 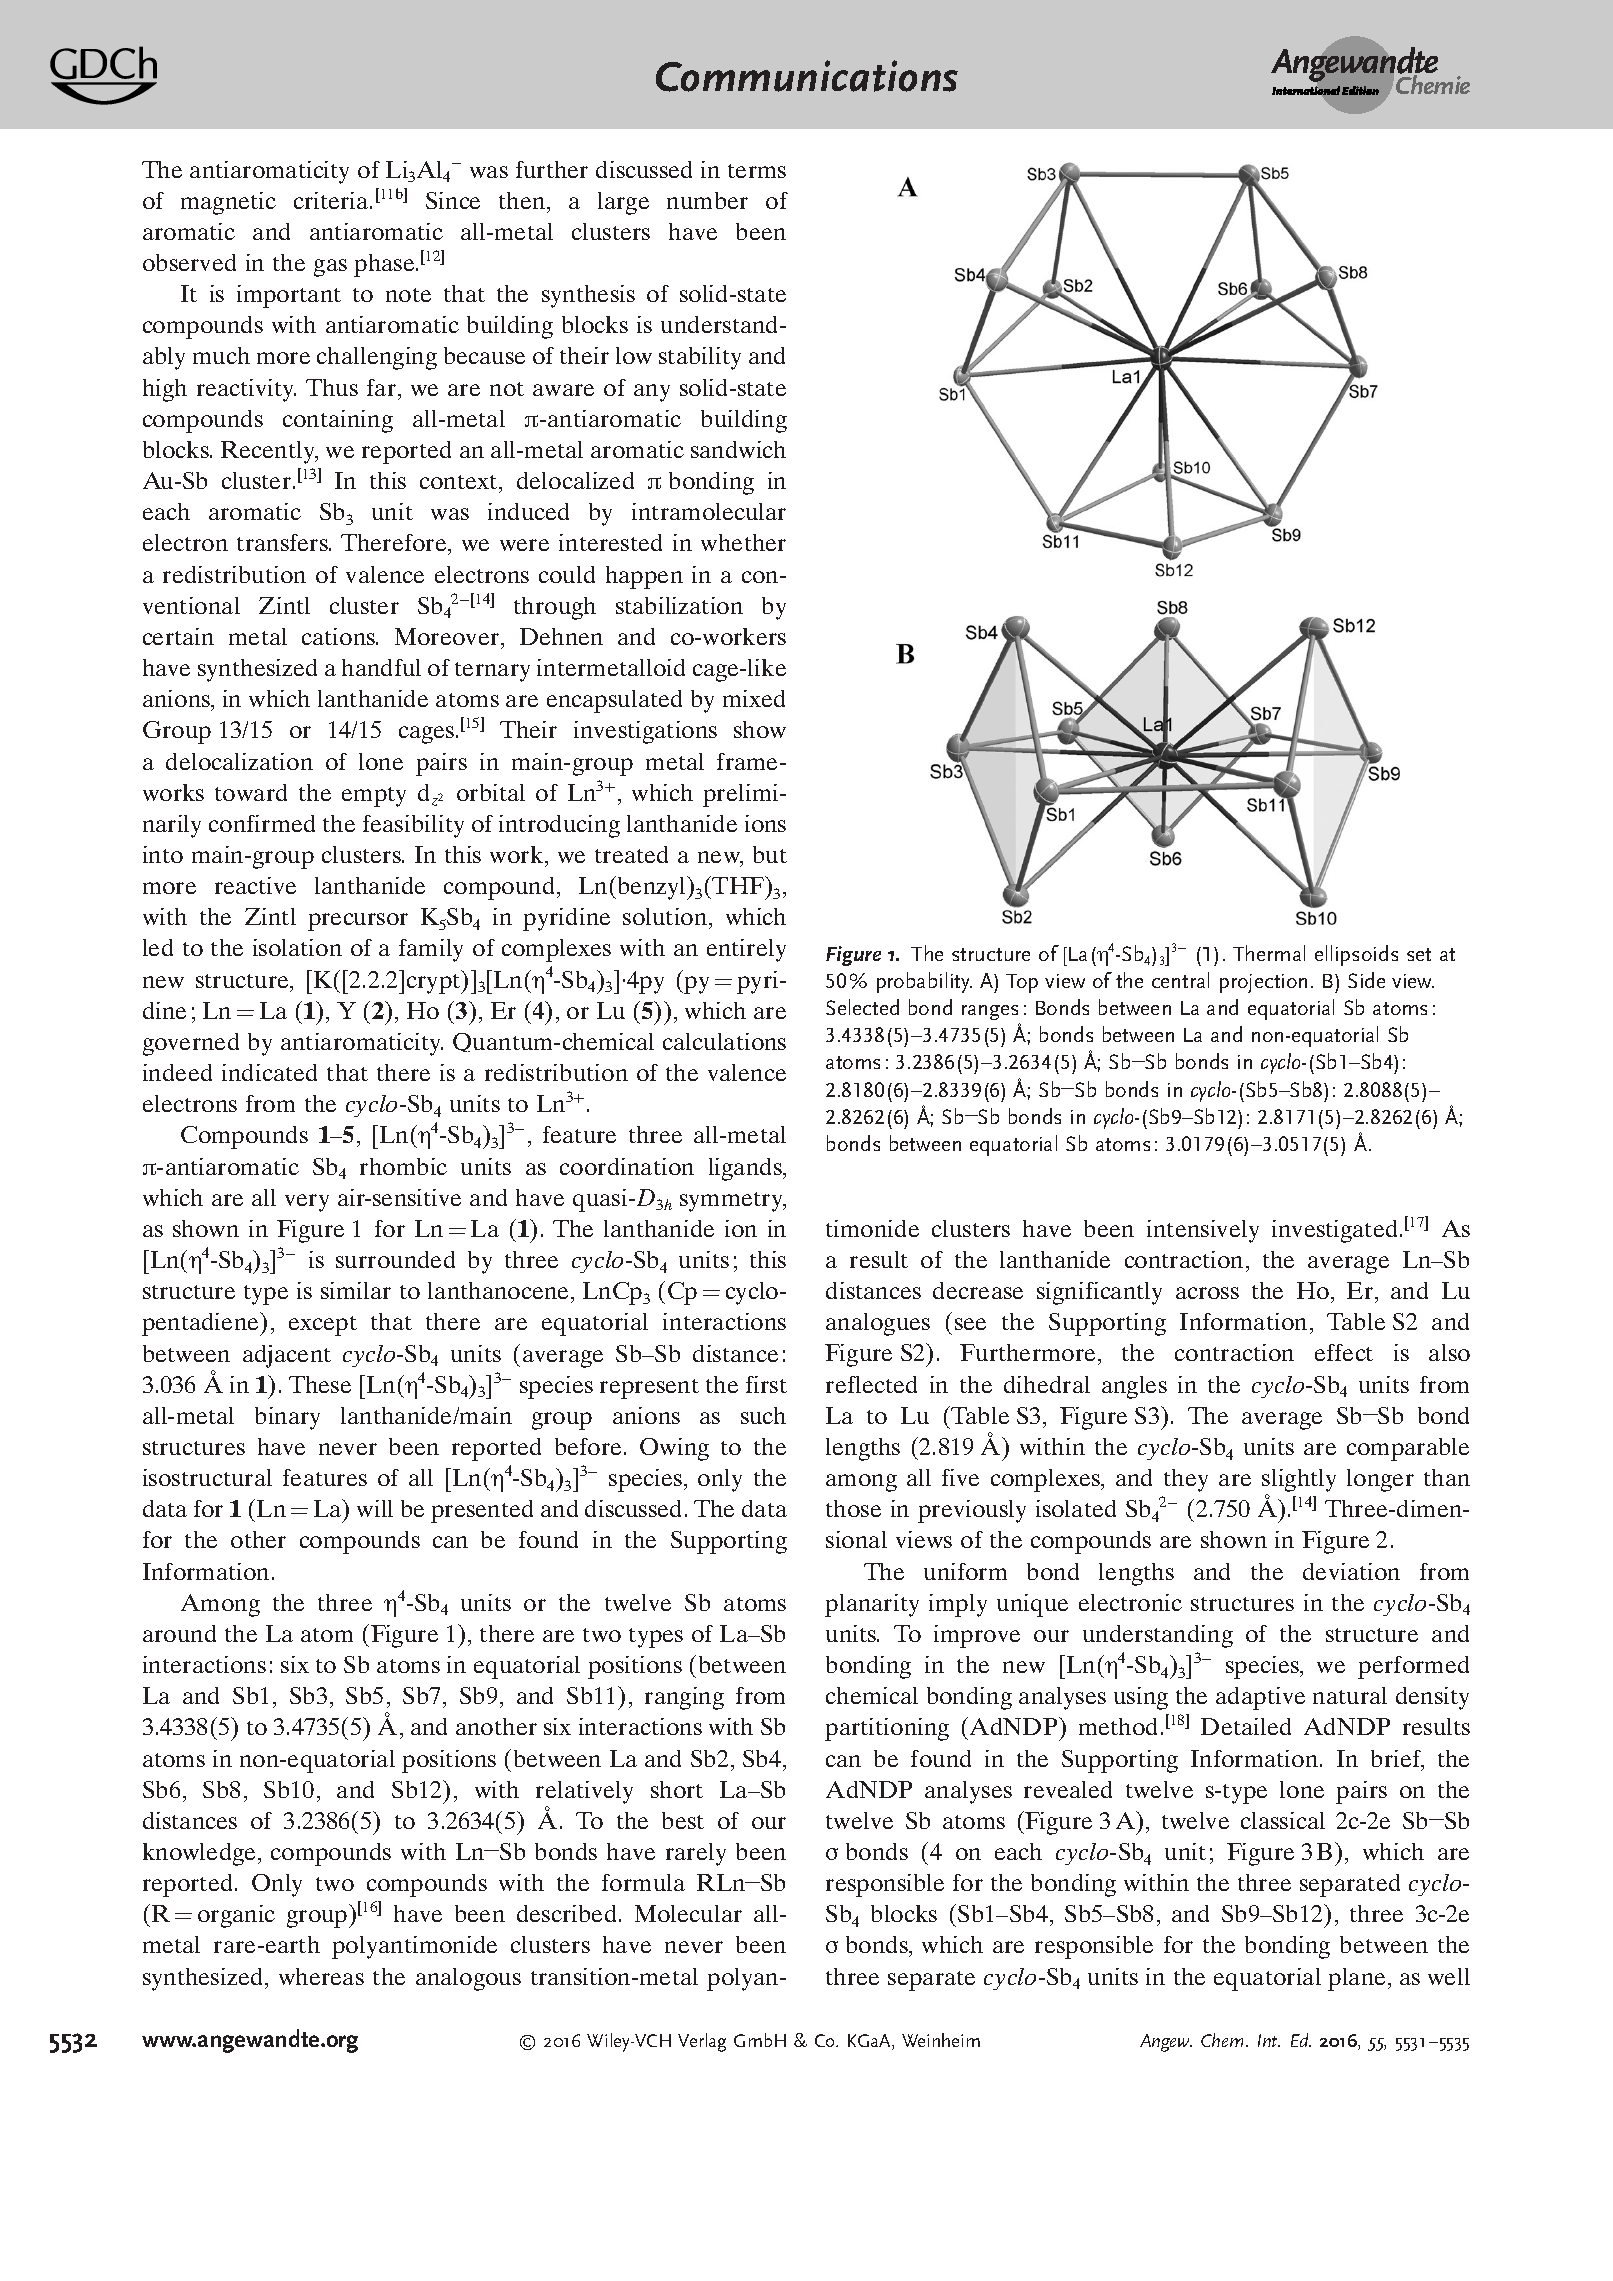 What do you see at coordinates (1260, 1698) in the page?
I see `adaptive` at bounding box center [1260, 1698].
